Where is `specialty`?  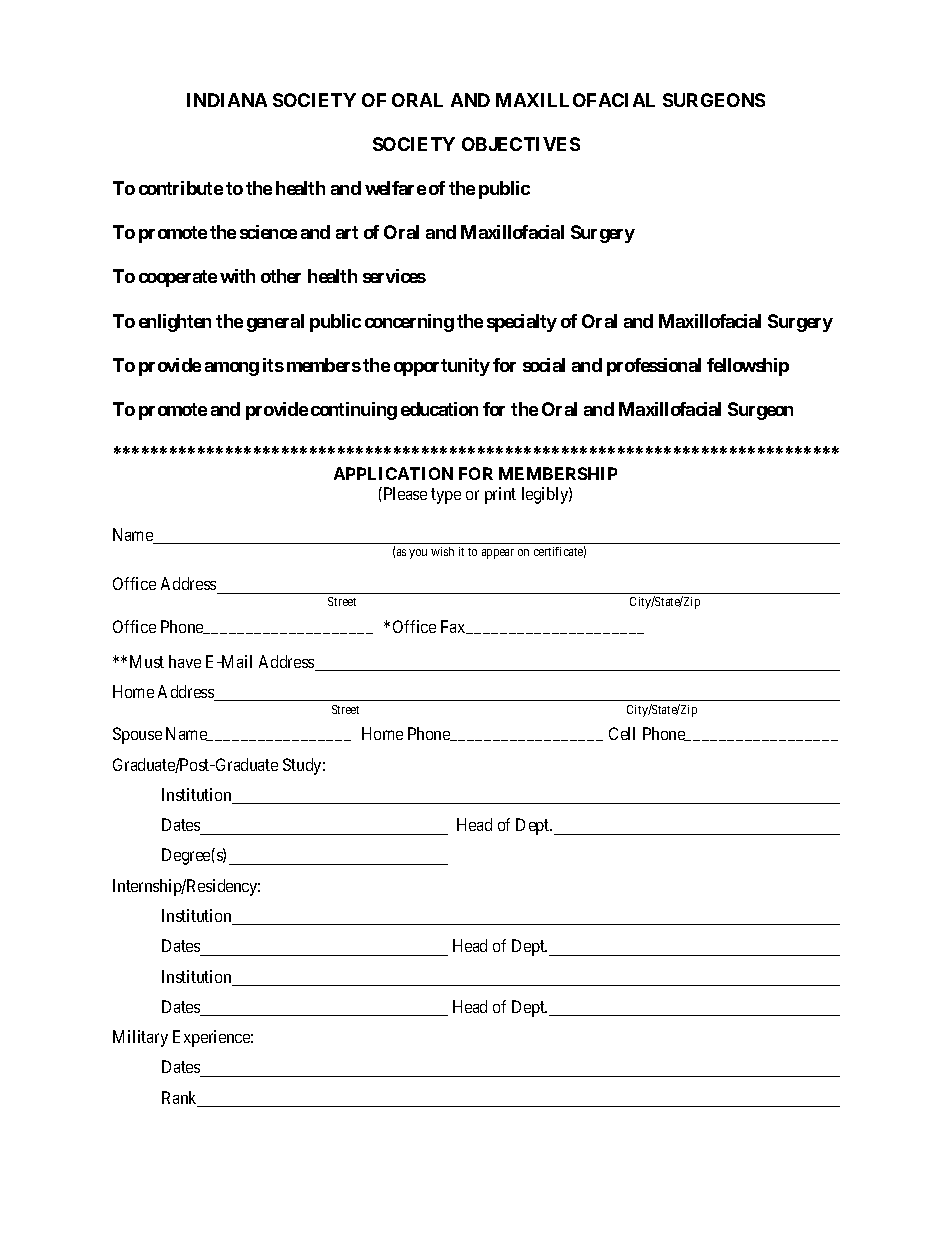
specialty is located at coordinates (522, 323).
